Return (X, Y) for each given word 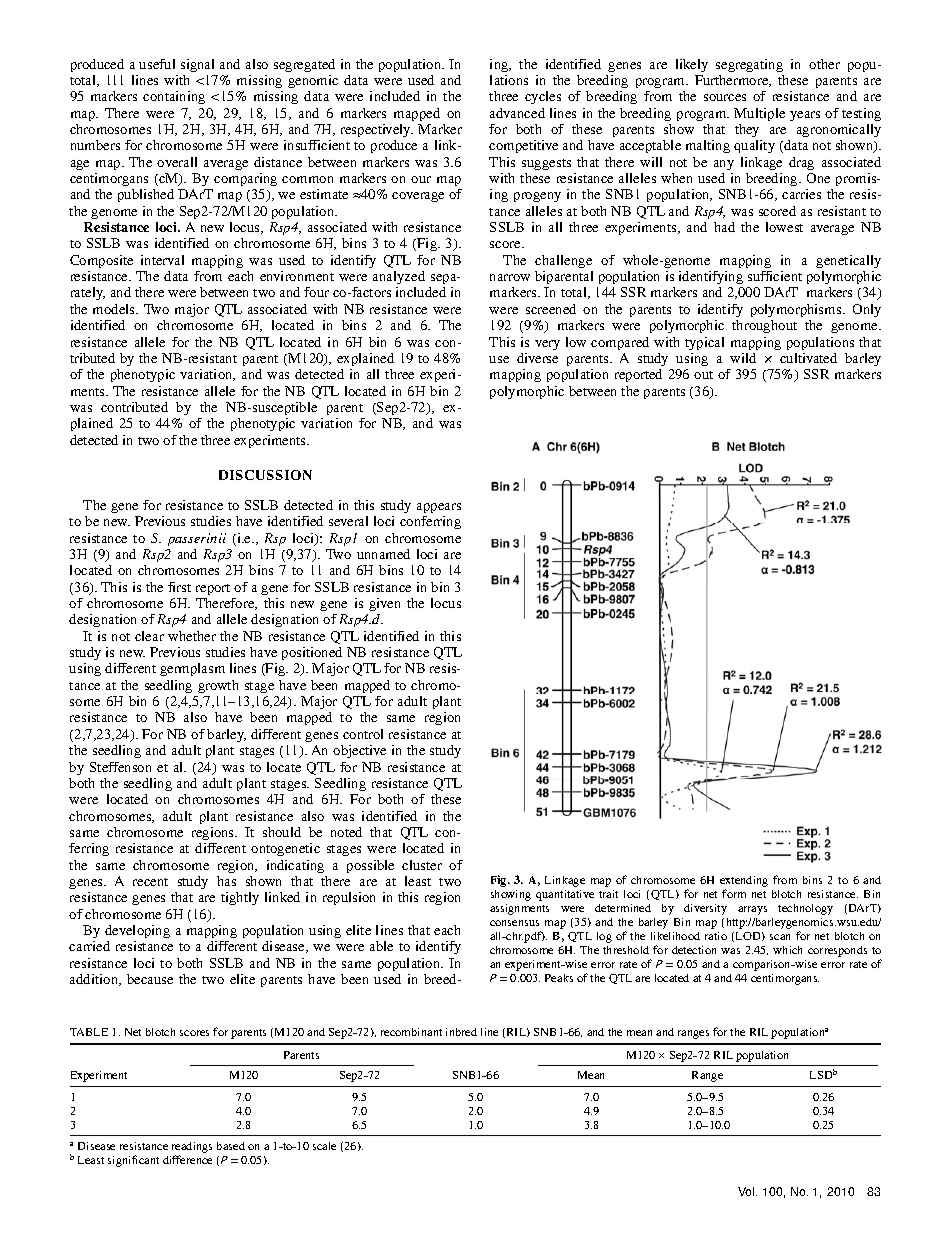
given (384, 604)
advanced (517, 113)
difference (187, 1159)
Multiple (759, 114)
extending (744, 883)
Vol (747, 1191)
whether (192, 636)
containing (174, 97)
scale (324, 1146)
